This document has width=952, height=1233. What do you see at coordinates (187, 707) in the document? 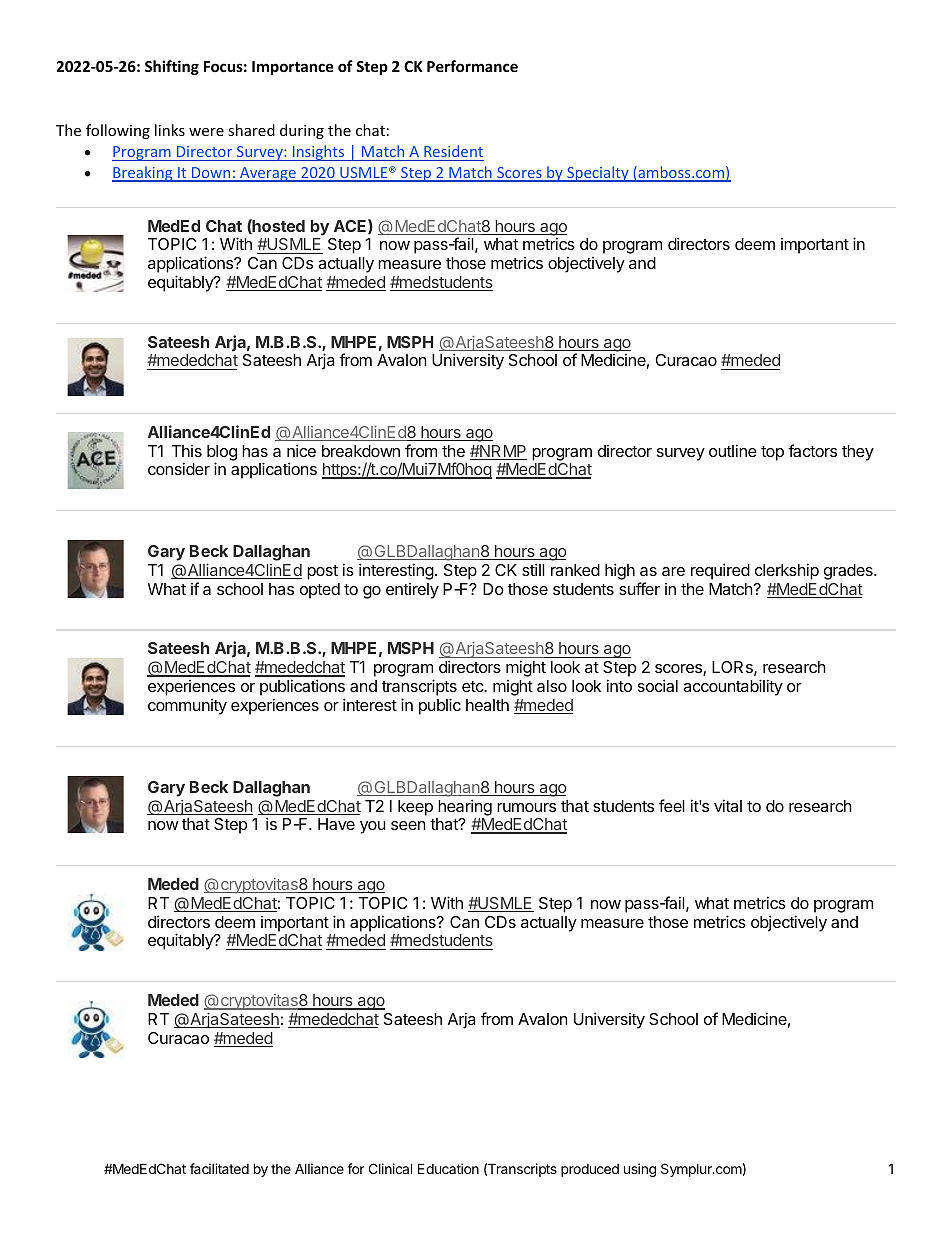
I see `community` at bounding box center [187, 707].
